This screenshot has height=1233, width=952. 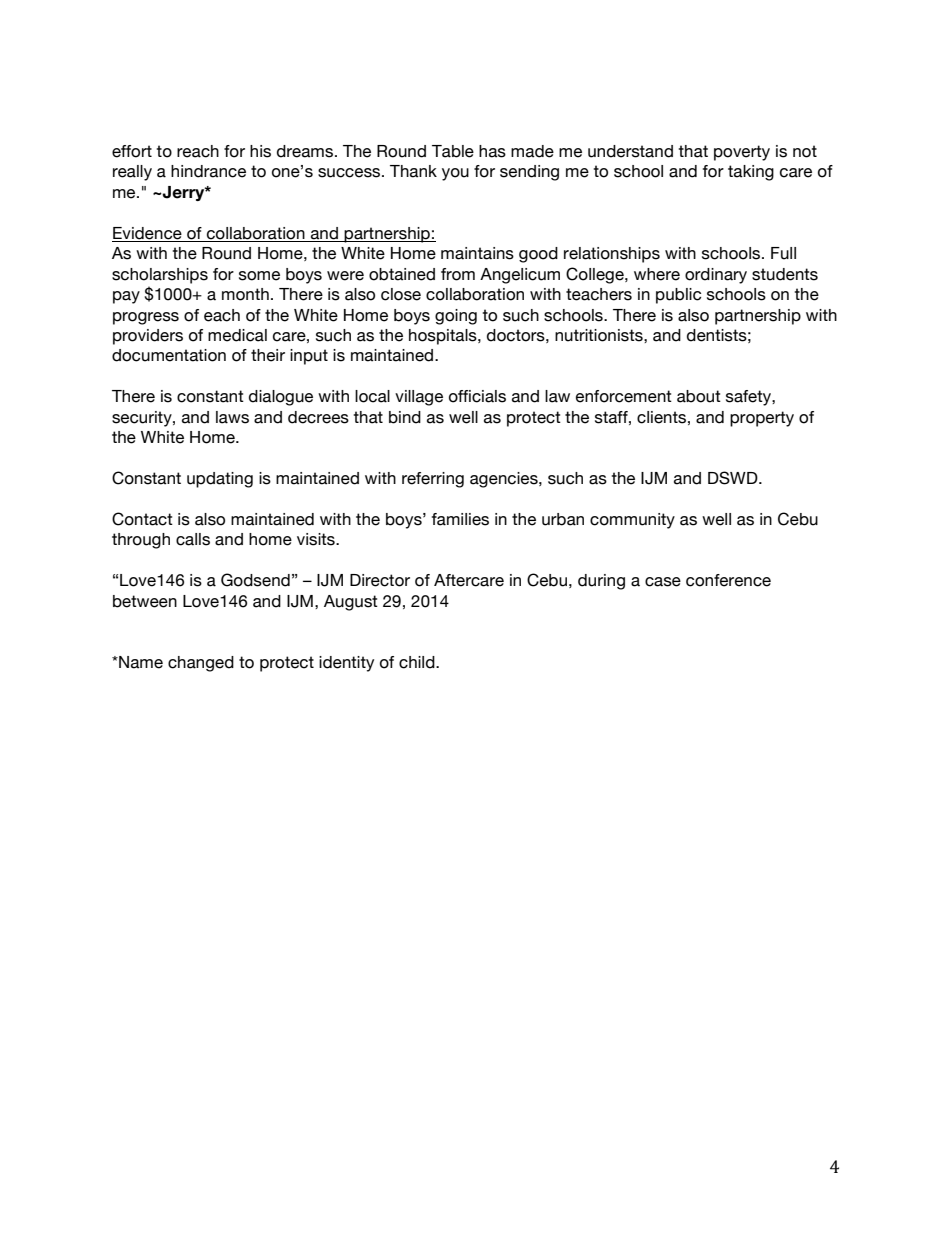 What do you see at coordinates (433, 480) in the screenshot?
I see `referring` at bounding box center [433, 480].
